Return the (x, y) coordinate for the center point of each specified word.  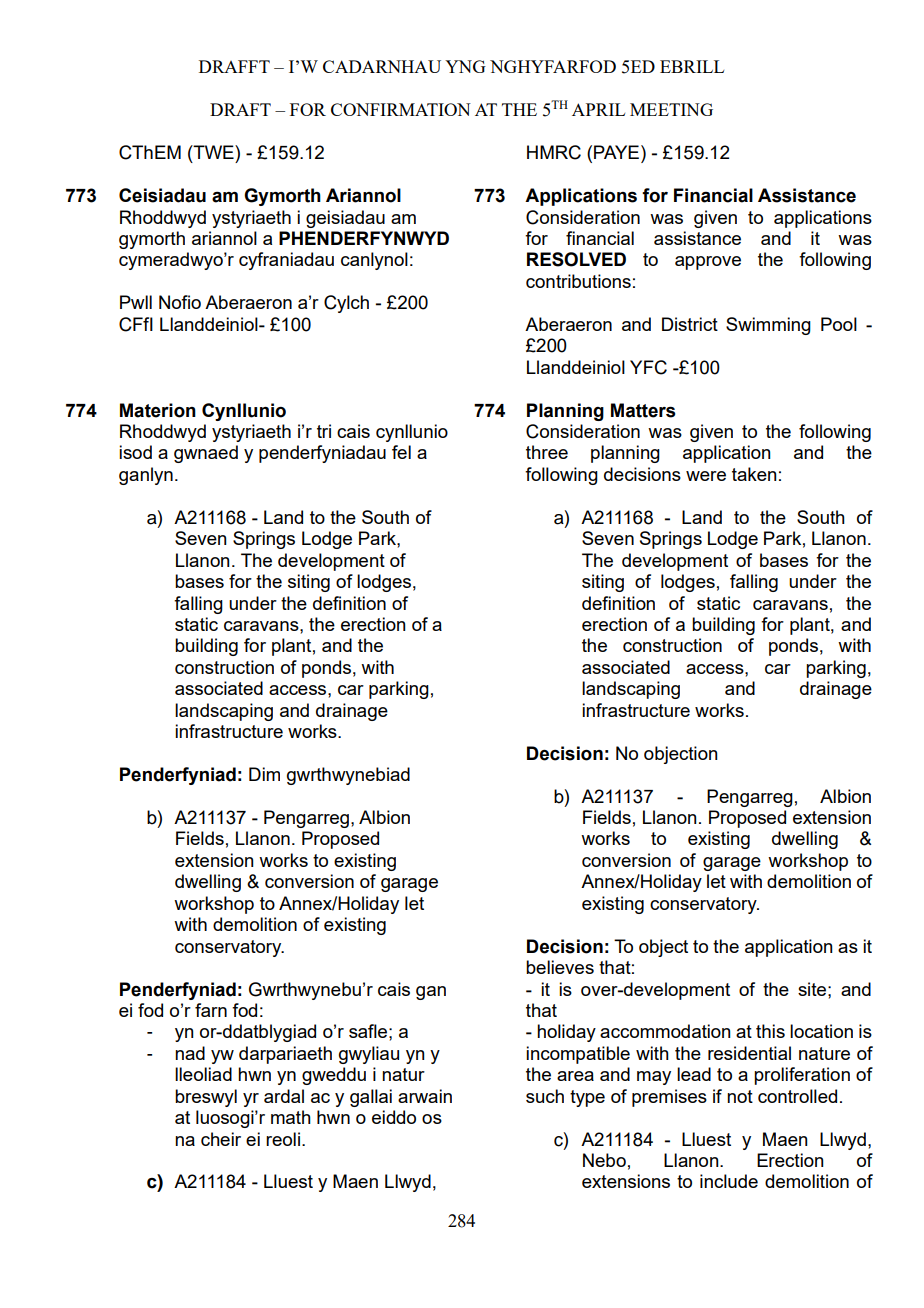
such (545, 1096)
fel (401, 452)
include (729, 1181)
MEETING (671, 109)
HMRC (554, 152)
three (547, 452)
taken (754, 474)
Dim (264, 774)
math (291, 1117)
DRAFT (240, 109)
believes (560, 967)
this (770, 1031)
